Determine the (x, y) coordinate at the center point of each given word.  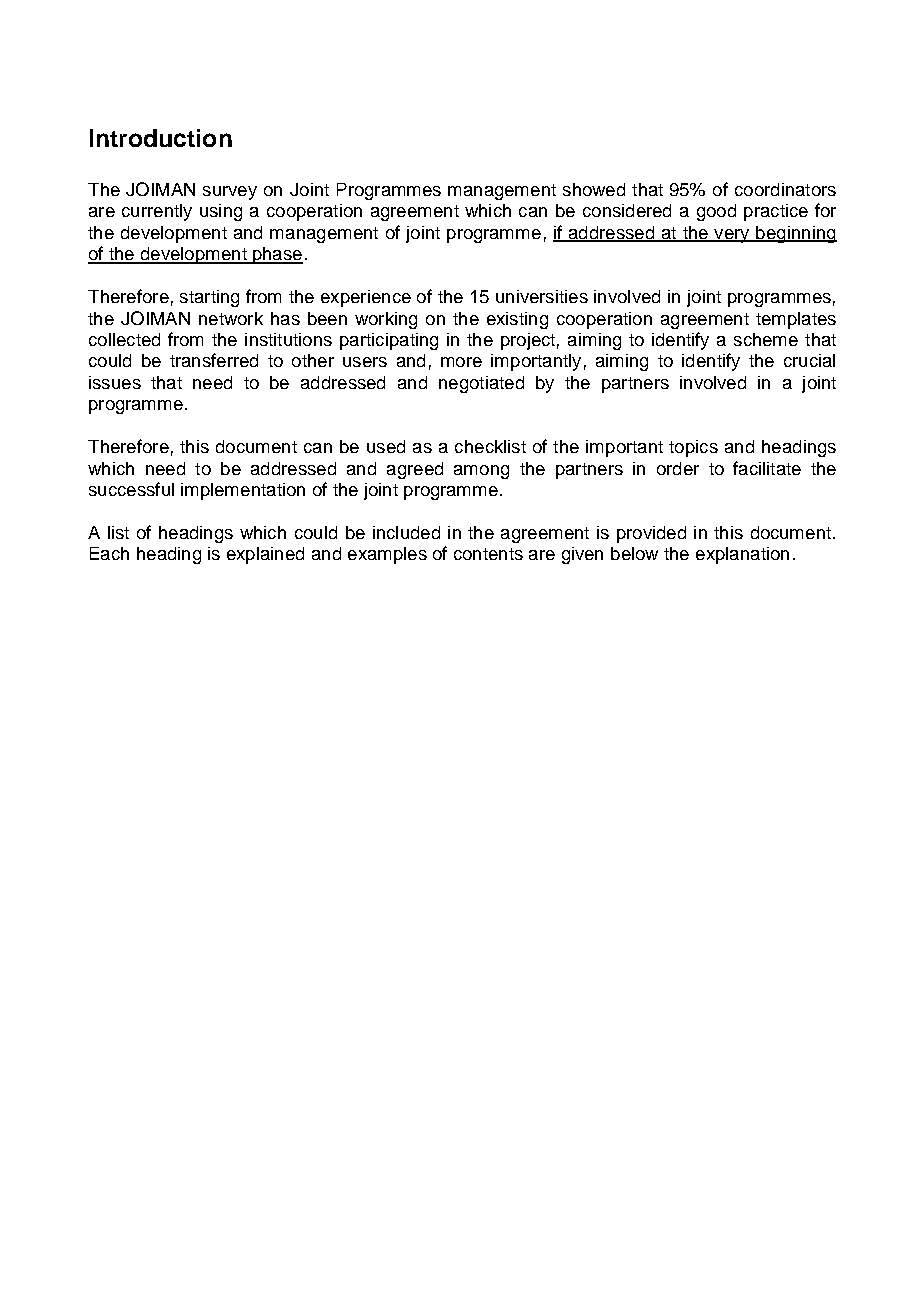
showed (594, 189)
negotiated (481, 384)
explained (265, 555)
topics (693, 448)
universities (542, 296)
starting (209, 298)
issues (115, 382)
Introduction (161, 138)
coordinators (785, 189)
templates (796, 320)
